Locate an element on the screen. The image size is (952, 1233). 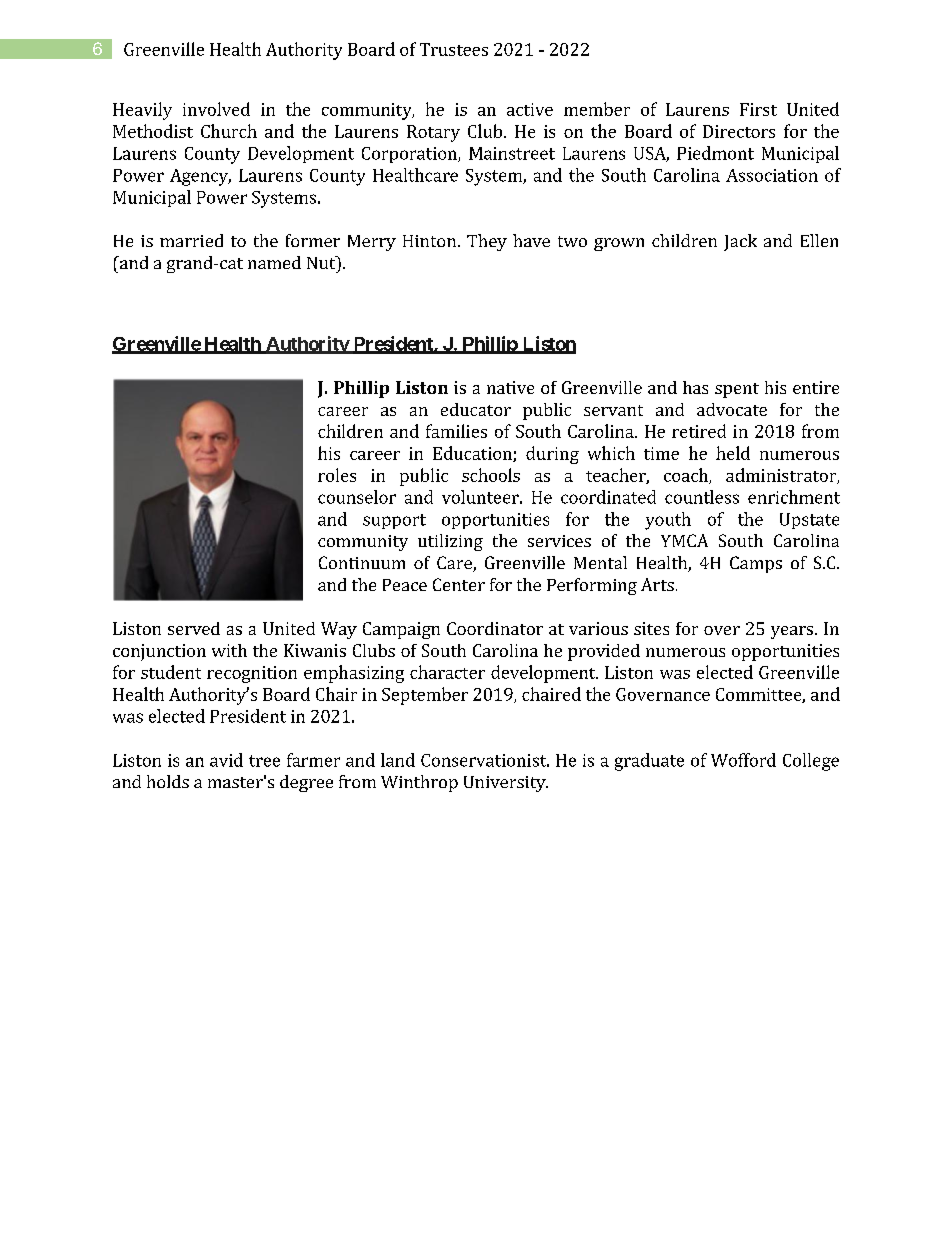
advocate is located at coordinates (732, 409).
